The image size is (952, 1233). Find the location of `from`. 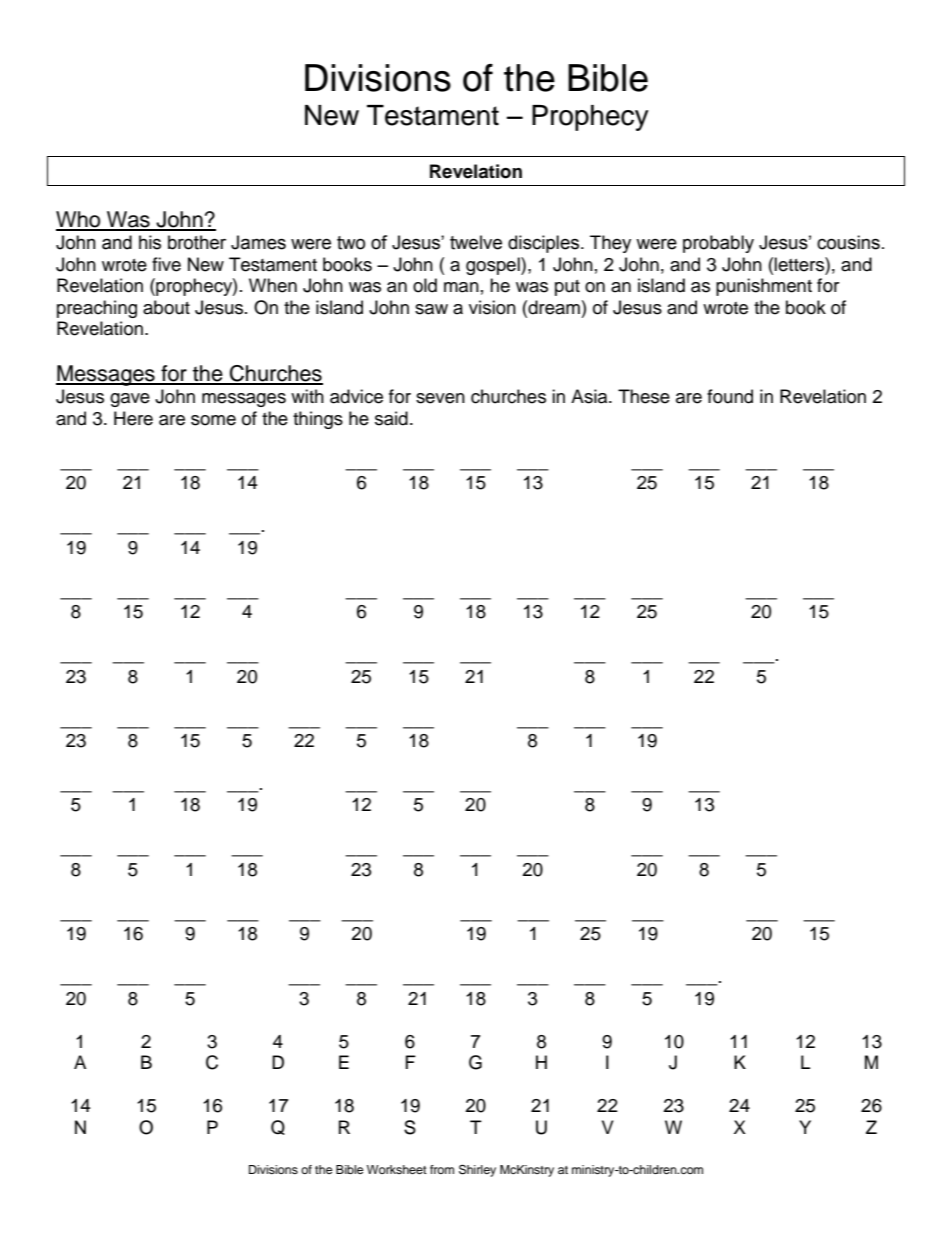

from is located at coordinates (442, 1169).
